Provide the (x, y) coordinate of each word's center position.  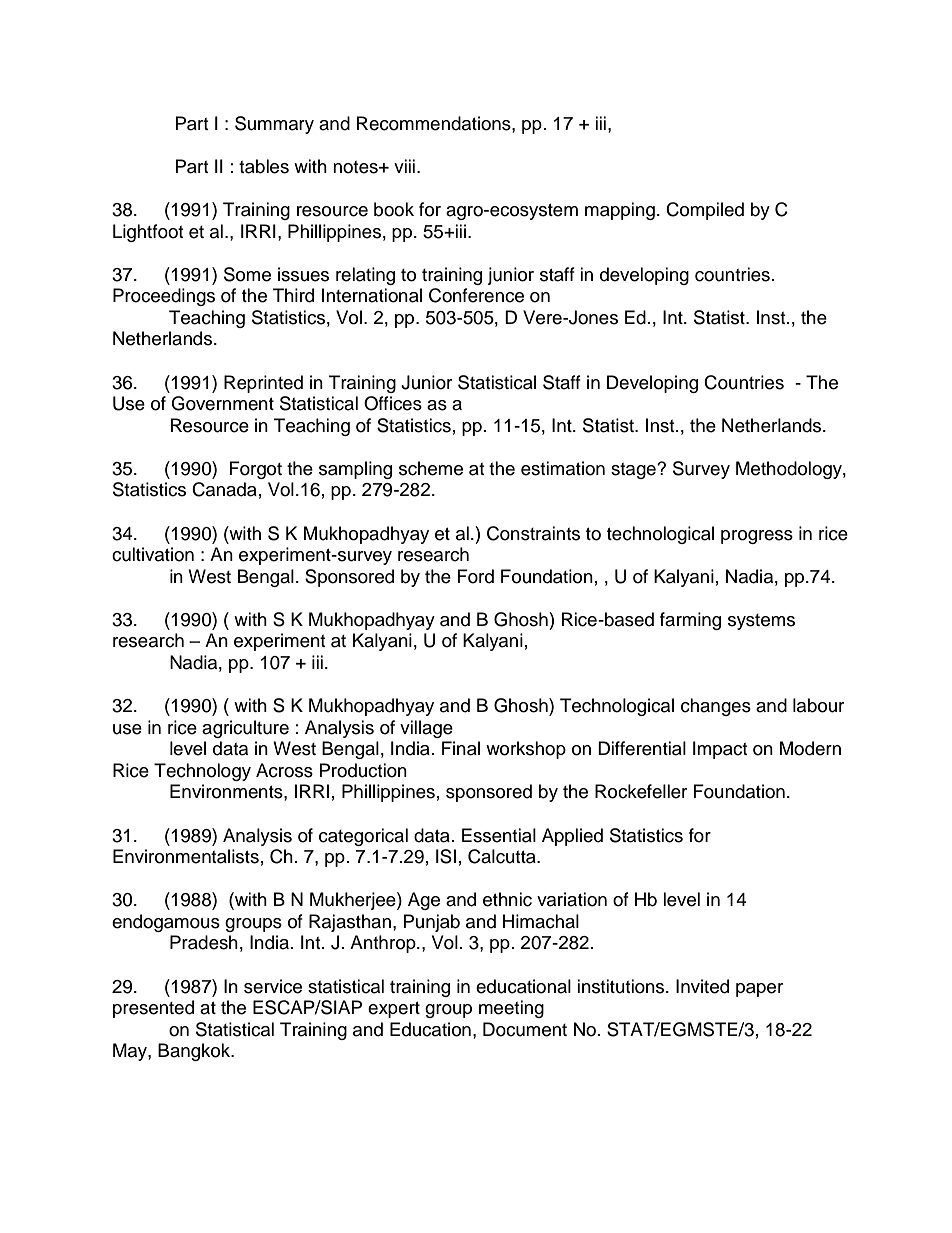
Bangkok (195, 1052)
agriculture (245, 729)
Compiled (705, 211)
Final (461, 748)
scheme (431, 468)
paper (759, 990)
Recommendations (435, 123)
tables (264, 166)
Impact (720, 750)
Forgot (256, 470)
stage (634, 471)
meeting (511, 1009)
